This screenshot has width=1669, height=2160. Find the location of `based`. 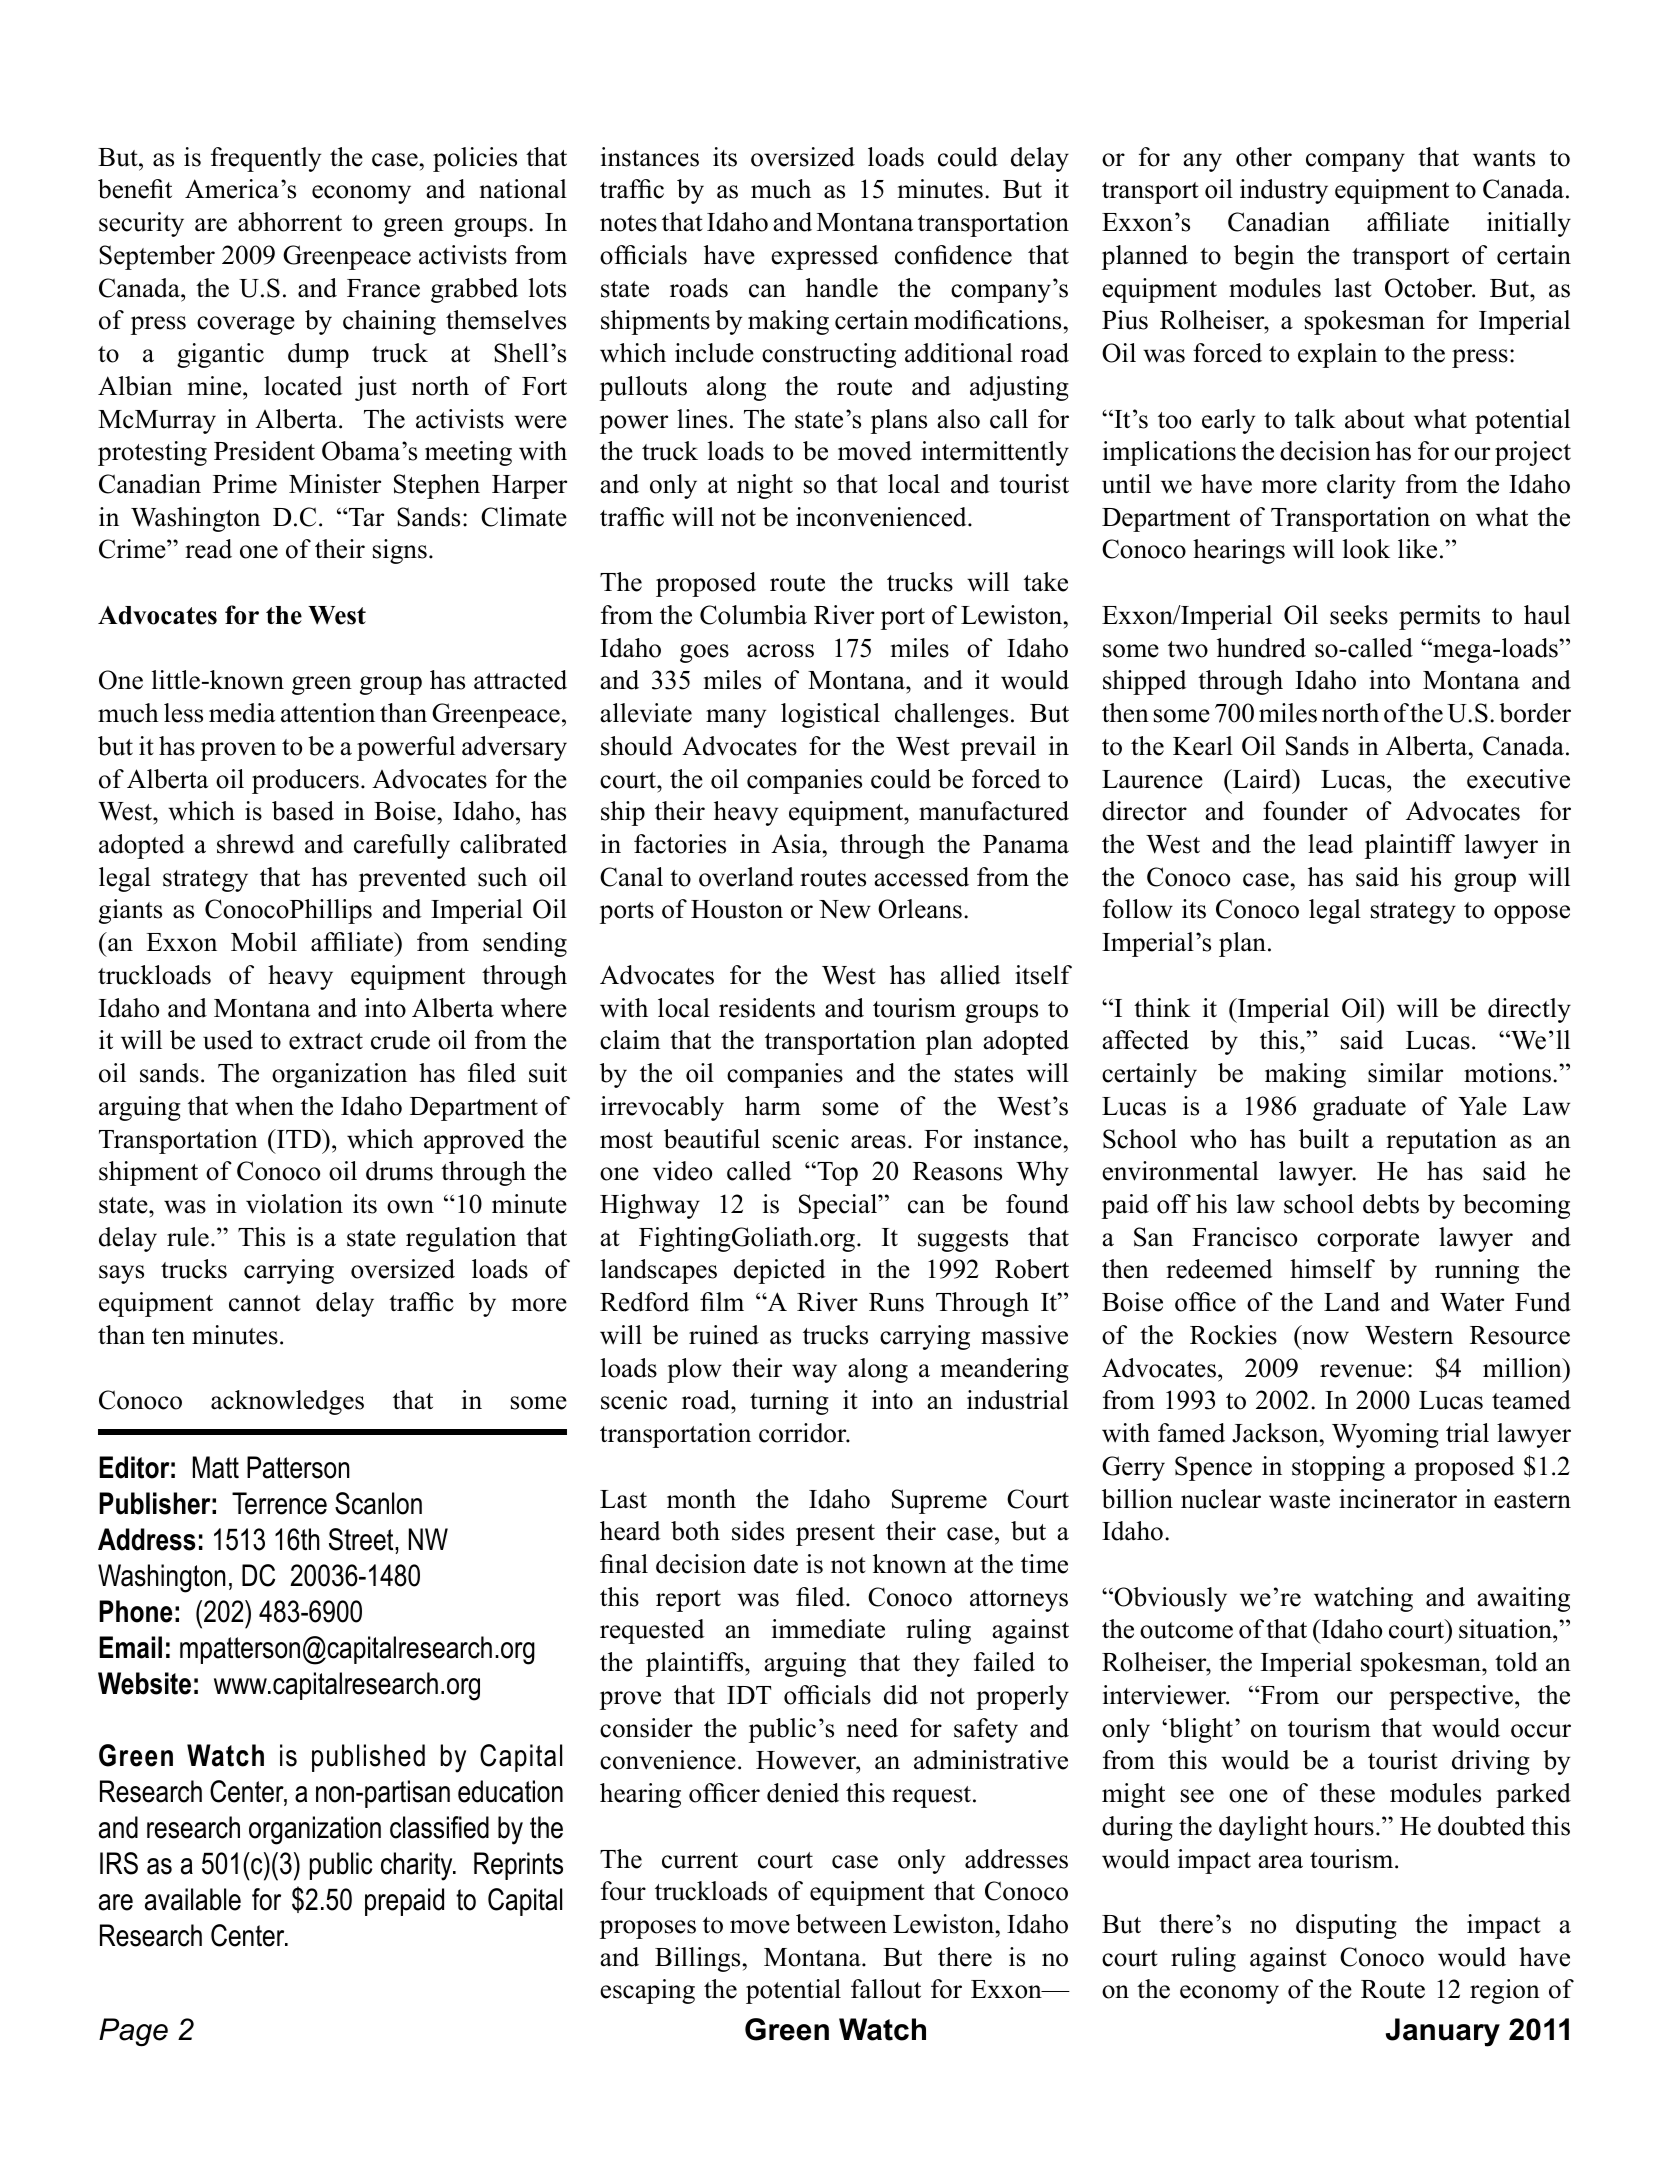

based is located at coordinates (303, 811).
